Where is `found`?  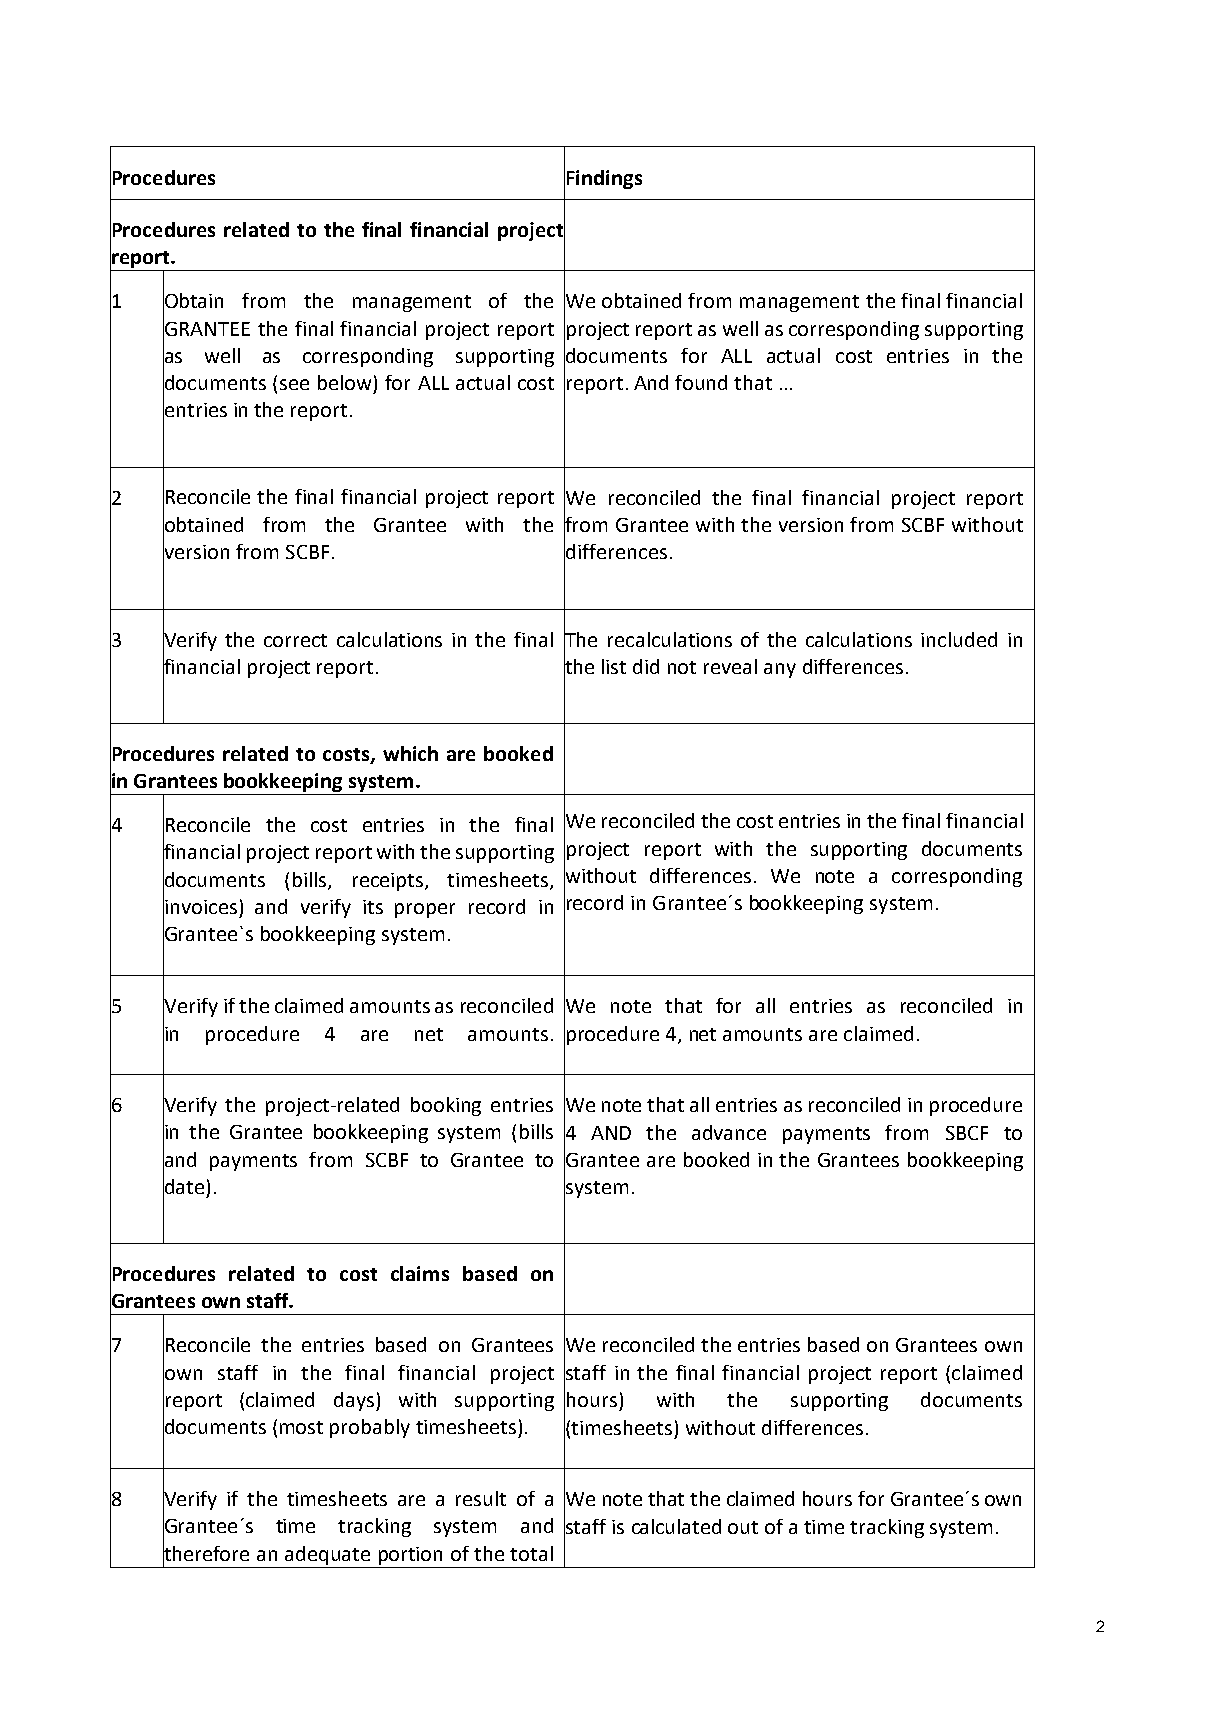
found is located at coordinates (701, 382).
